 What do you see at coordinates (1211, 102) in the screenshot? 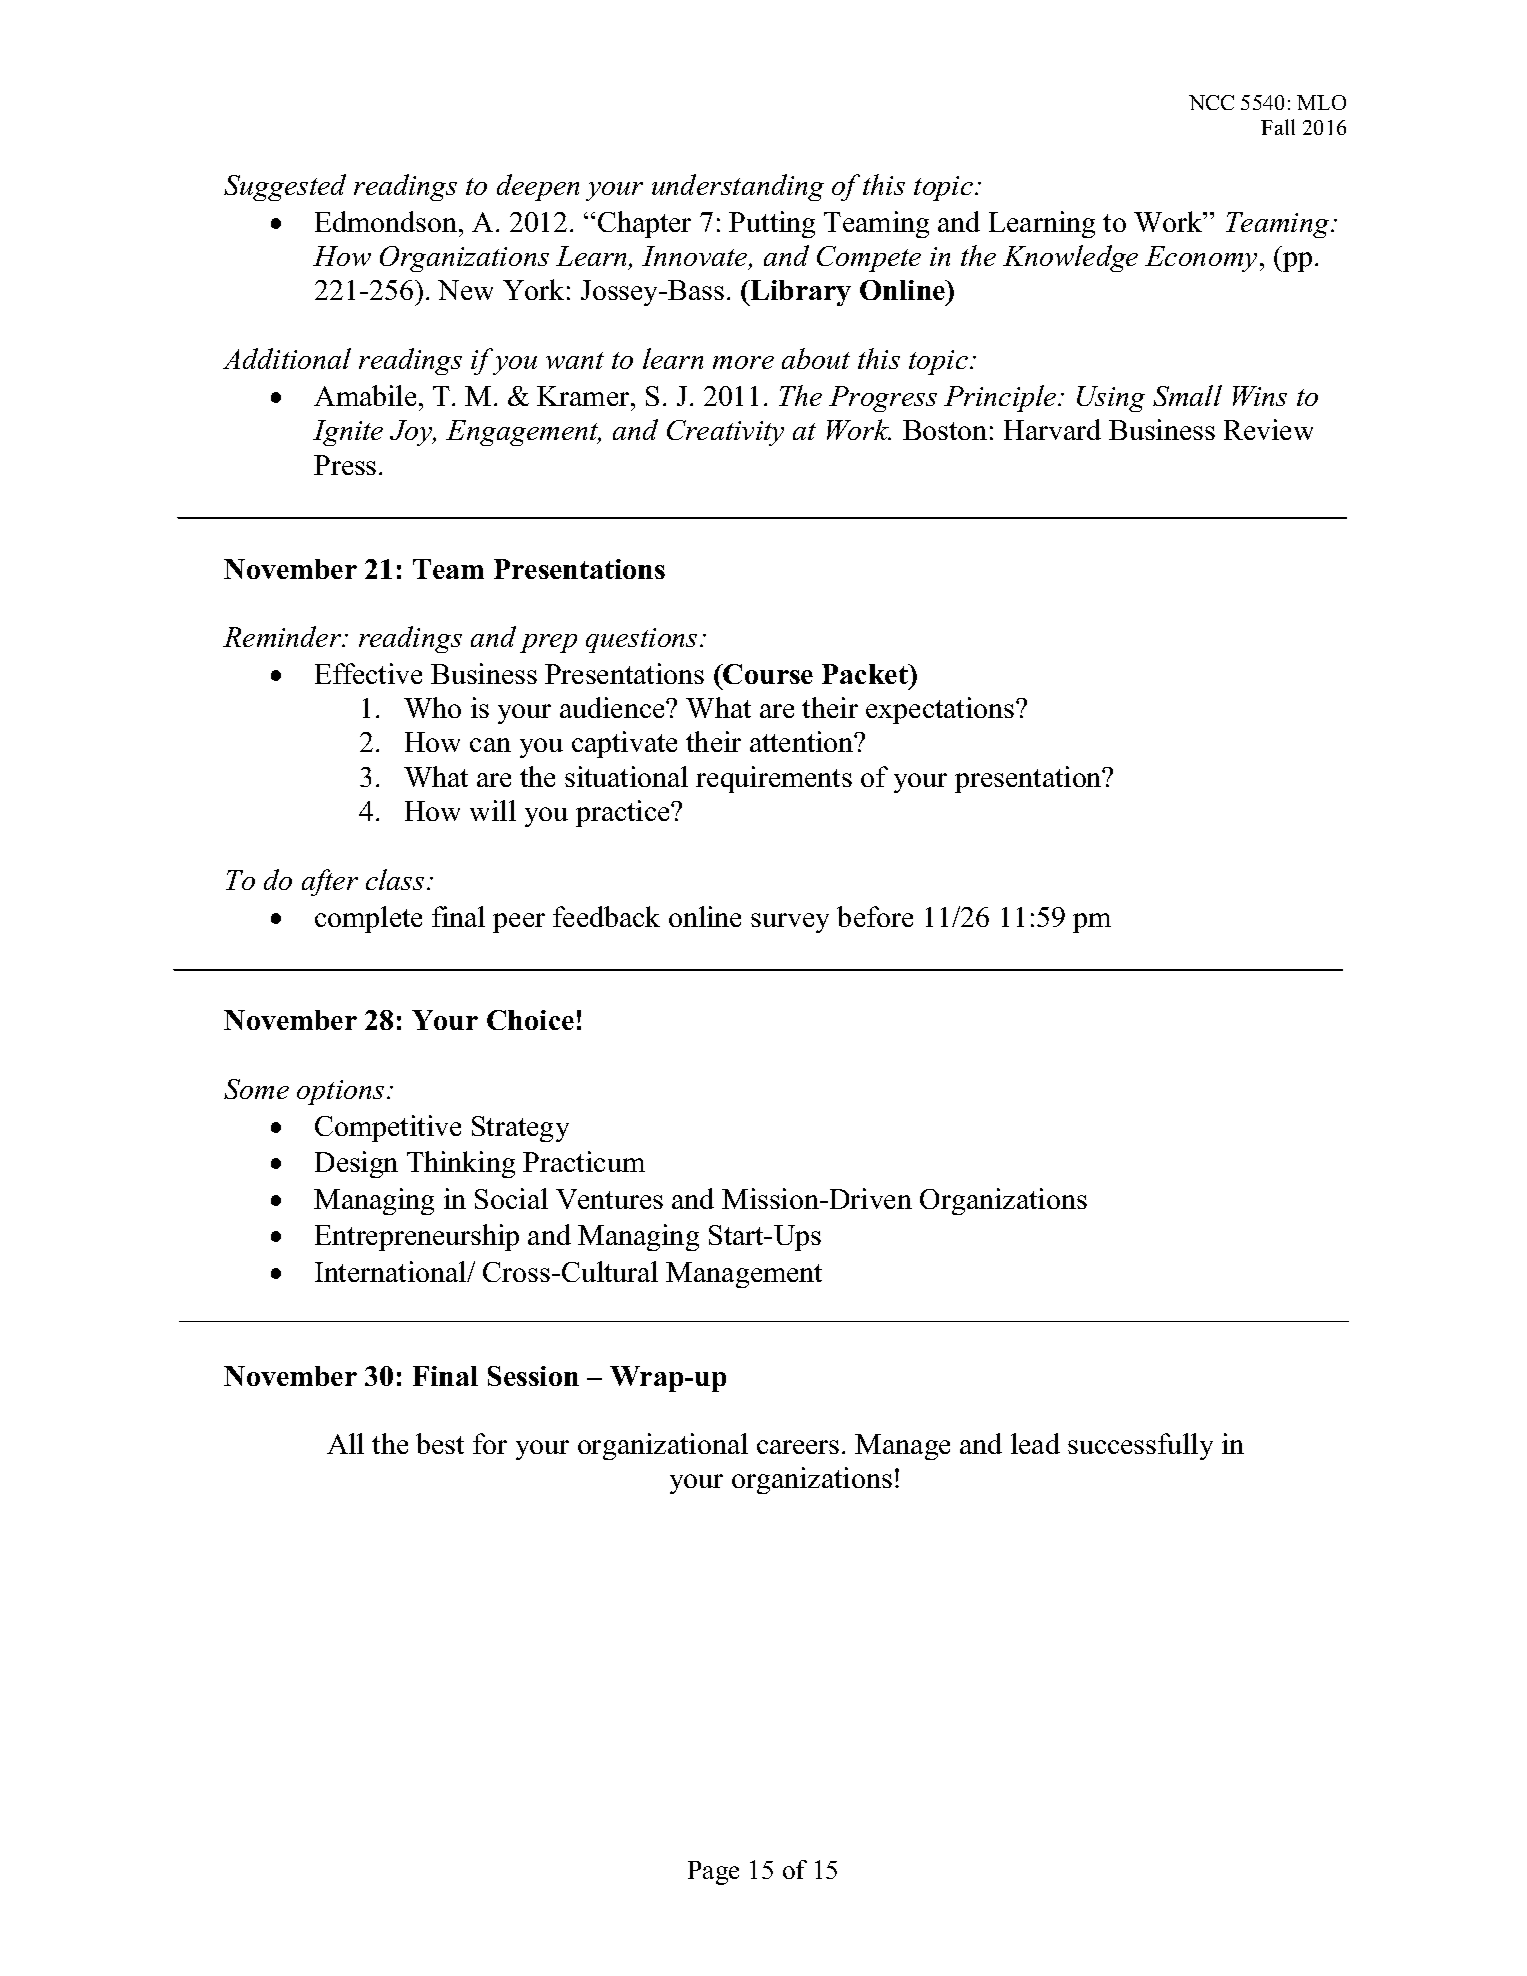
I see `NCC` at bounding box center [1211, 102].
